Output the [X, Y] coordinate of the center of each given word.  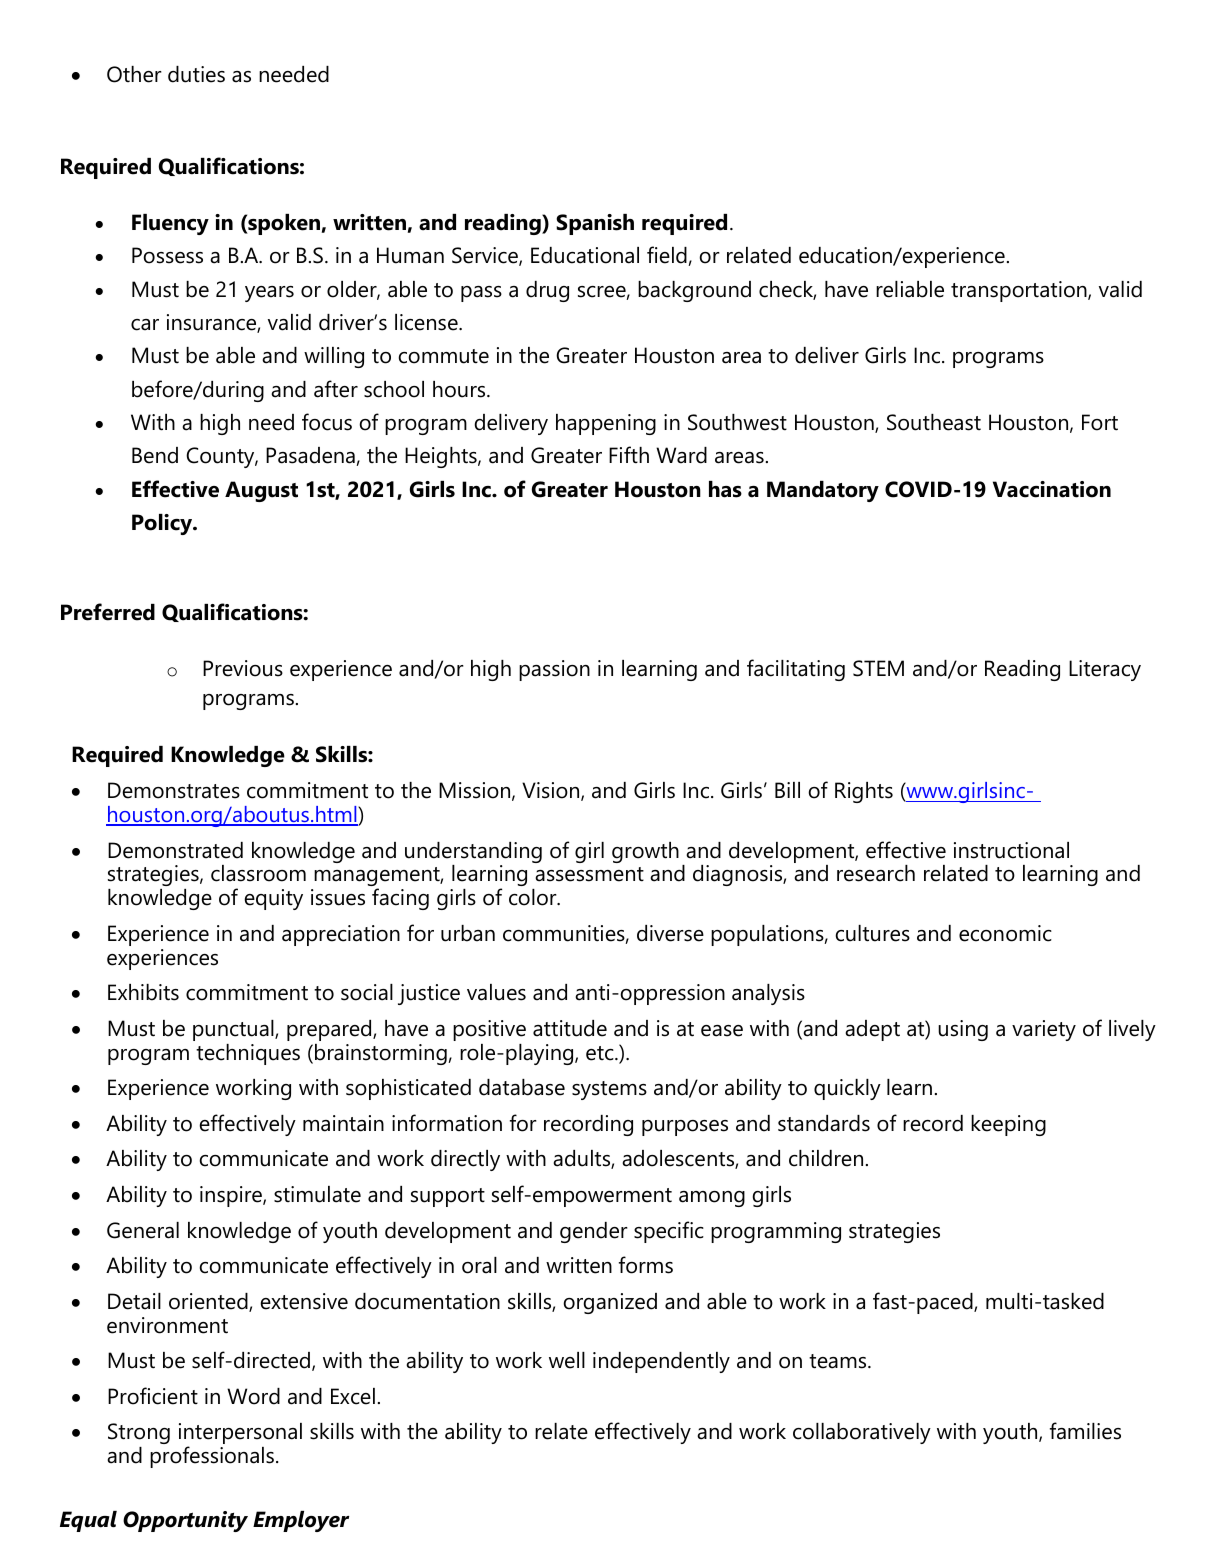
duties [196, 74]
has [725, 489]
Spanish [595, 224]
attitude [570, 1028]
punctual [234, 1030]
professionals [213, 1457]
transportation [1020, 291]
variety [1044, 1030]
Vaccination [1052, 489]
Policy [163, 524]
